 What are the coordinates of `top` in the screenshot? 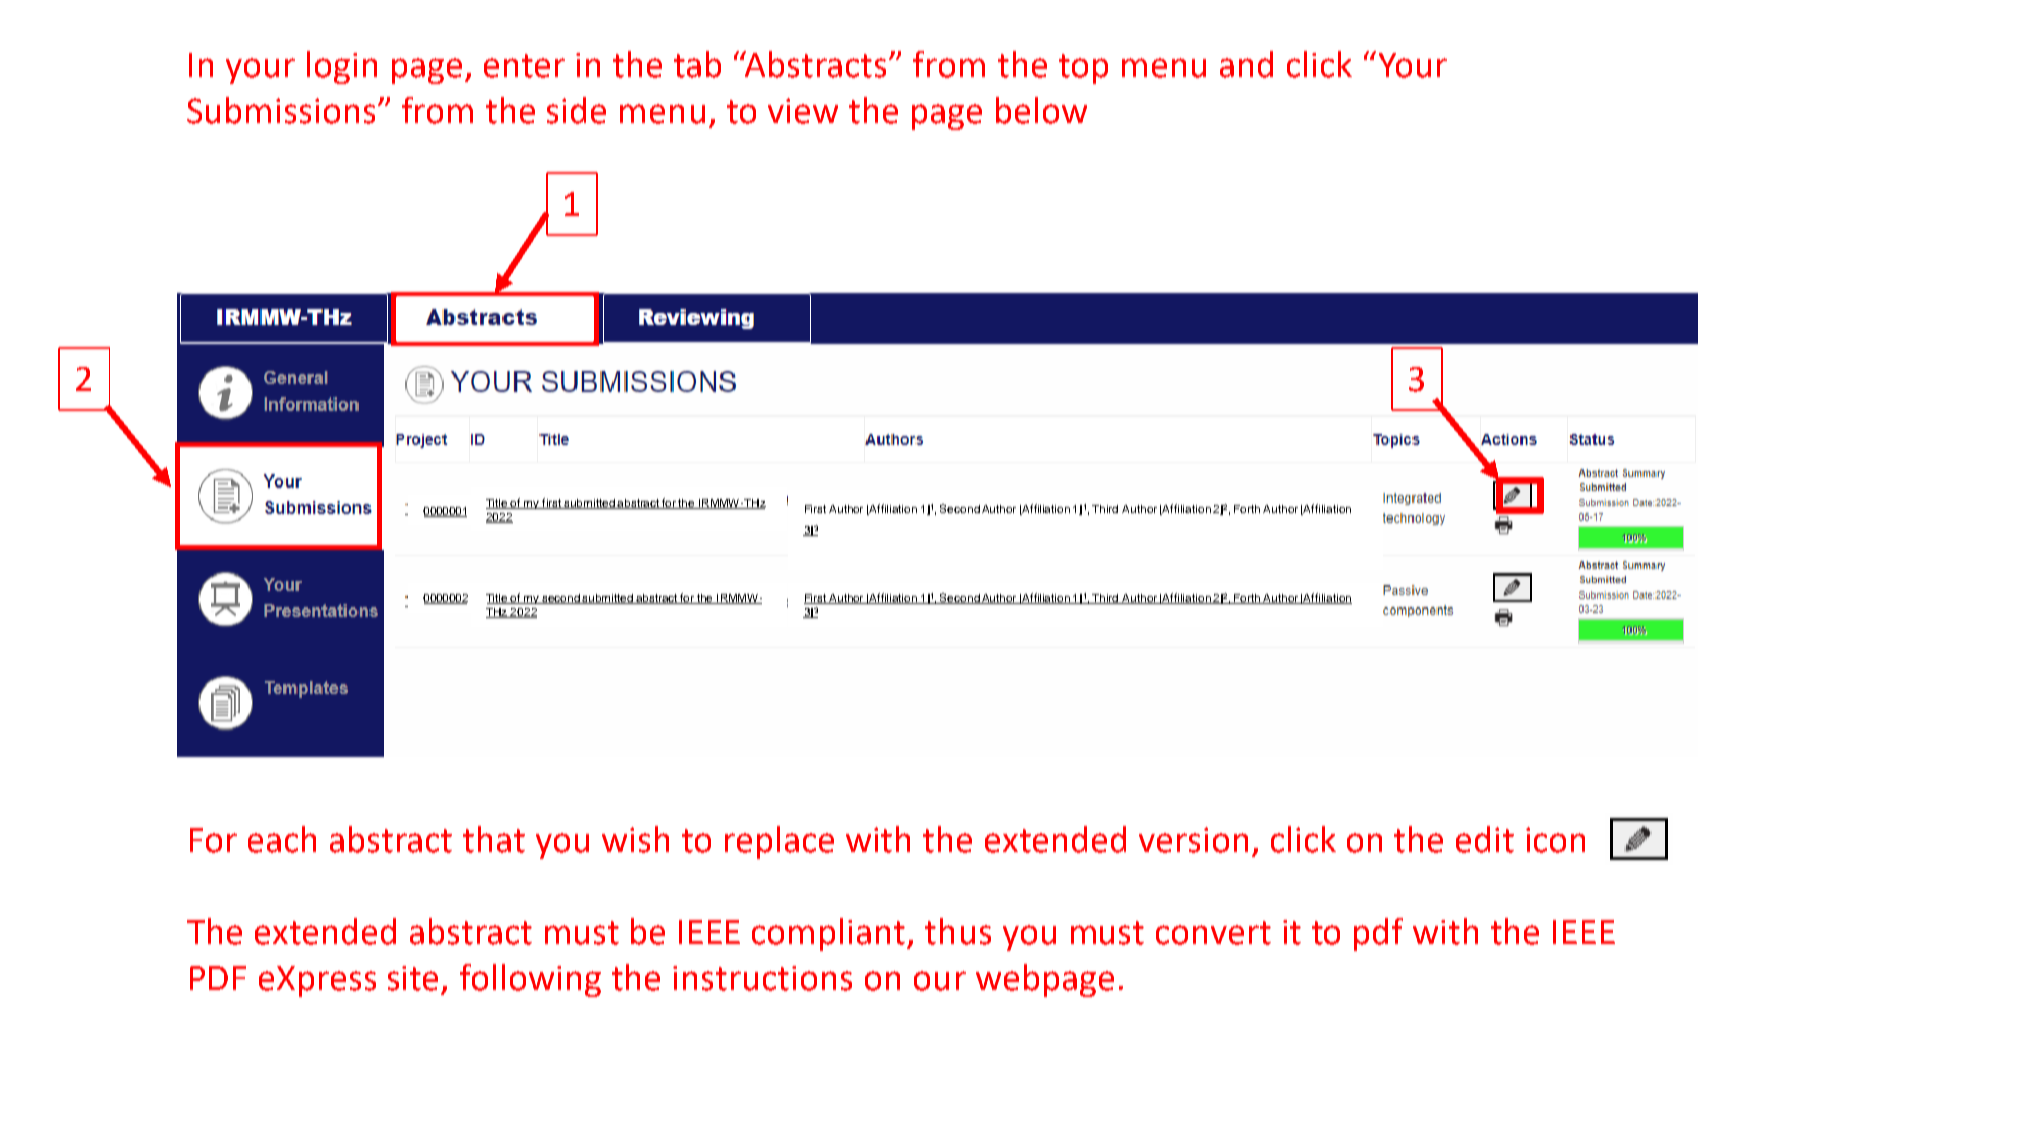 It's located at (1083, 69).
